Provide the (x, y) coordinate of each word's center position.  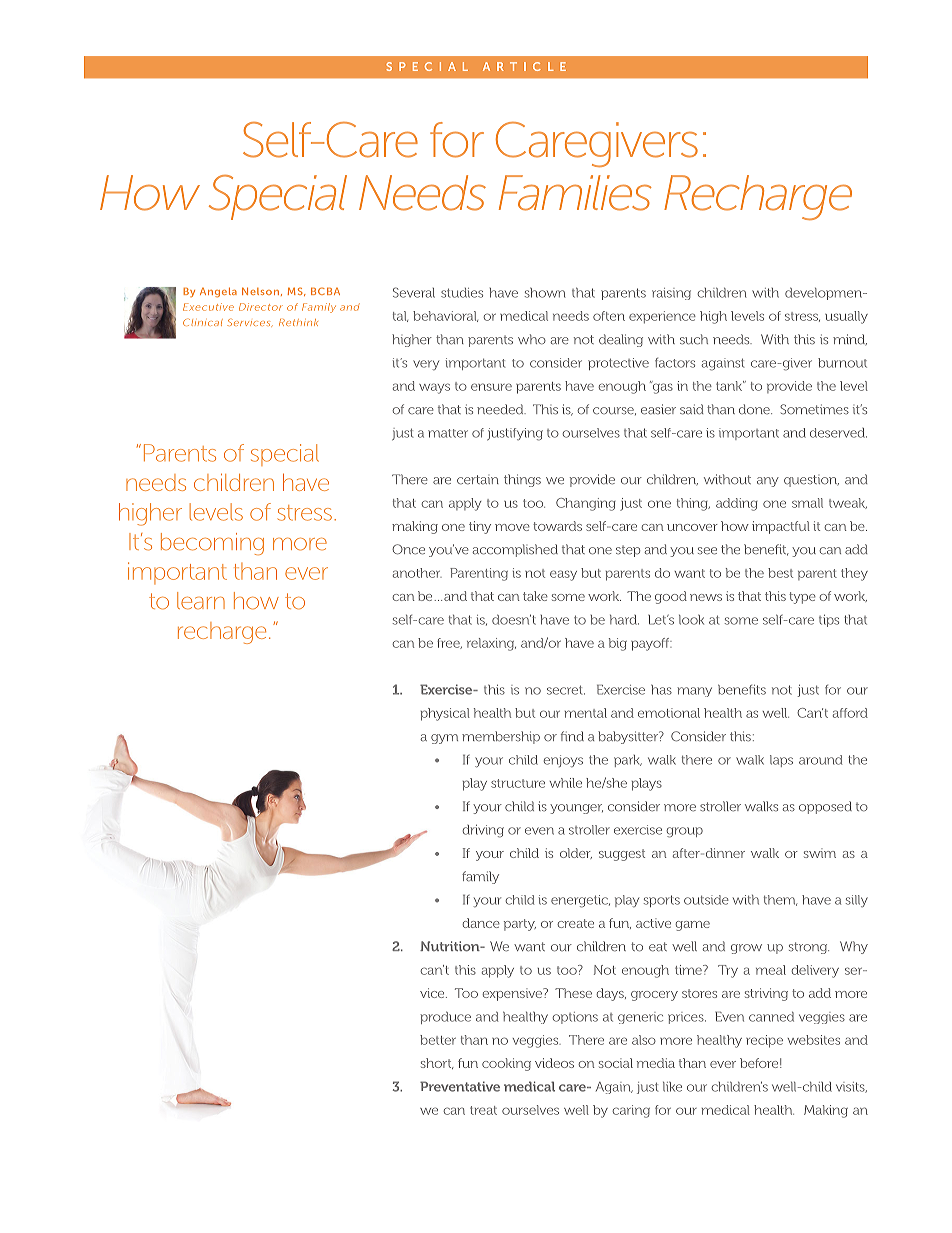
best (780, 573)
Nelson (260, 291)
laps (781, 761)
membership (501, 737)
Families (575, 193)
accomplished (515, 550)
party (520, 925)
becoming (212, 544)
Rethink (298, 322)
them (780, 900)
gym (444, 739)
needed (501, 409)
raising (671, 294)
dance (481, 923)
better (438, 1040)
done (755, 409)
